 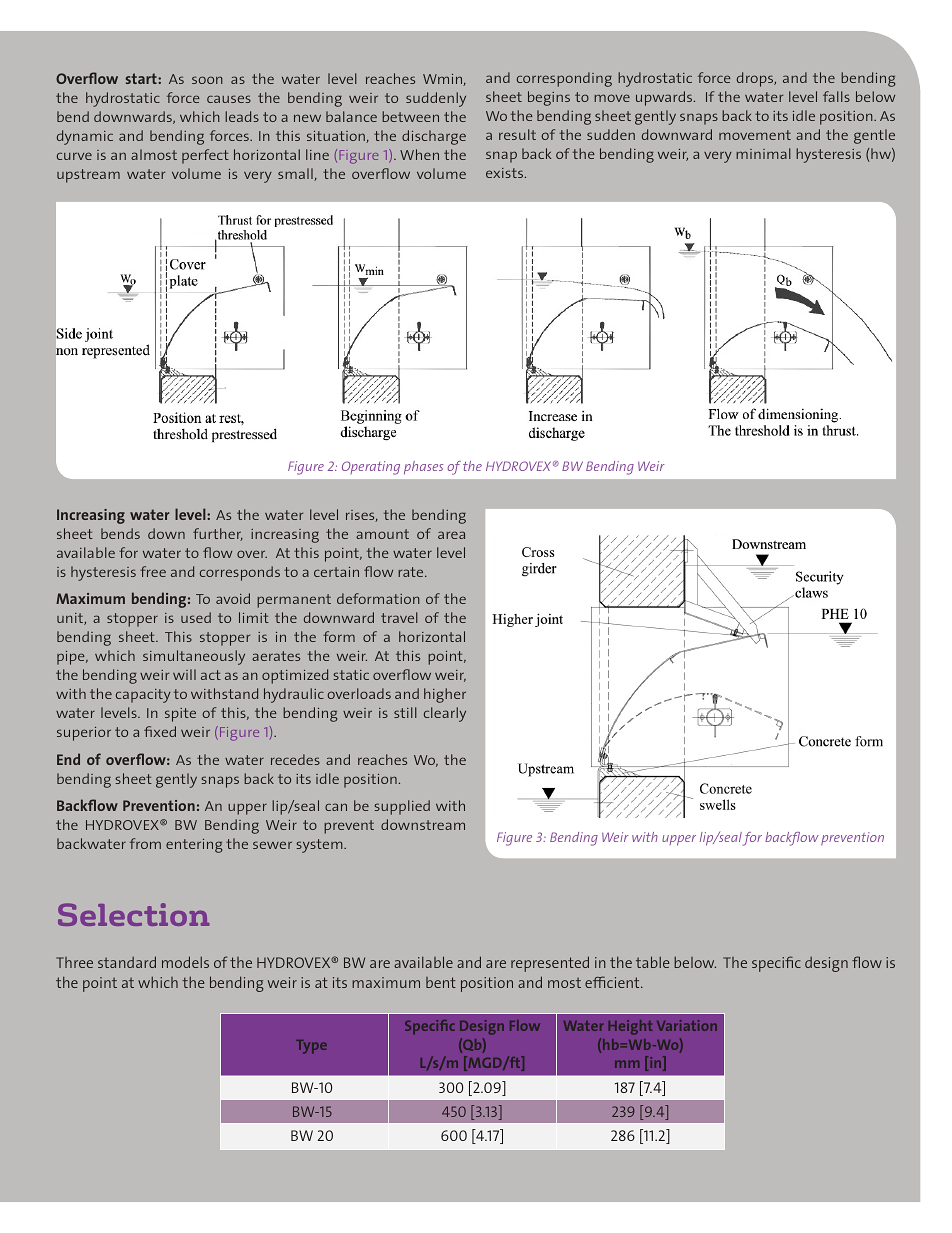 What do you see at coordinates (423, 467) in the image?
I see `phases` at bounding box center [423, 467].
